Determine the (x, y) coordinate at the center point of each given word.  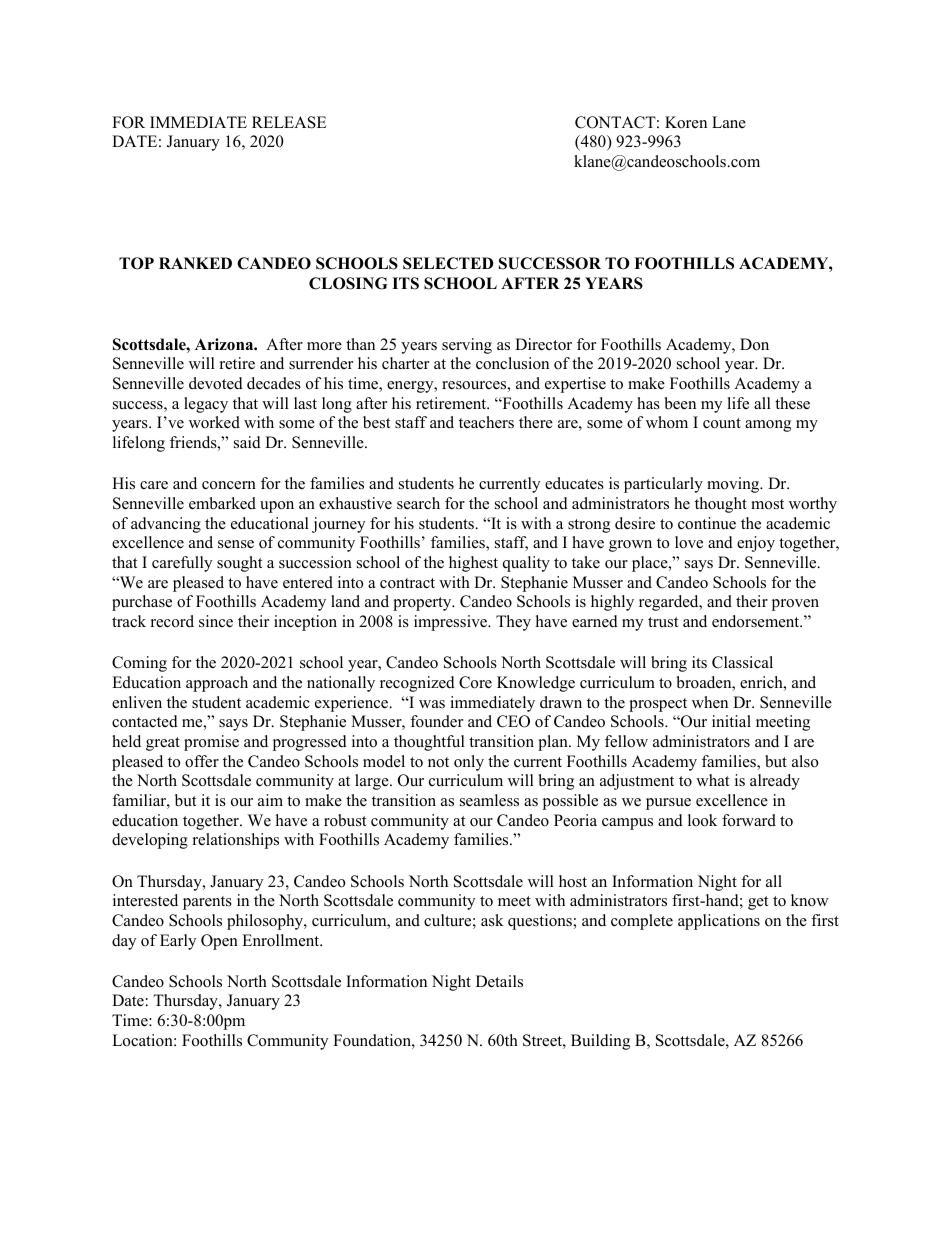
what (712, 780)
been (680, 403)
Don (754, 344)
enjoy (756, 544)
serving (467, 346)
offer (202, 761)
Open (219, 942)
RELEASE (289, 122)
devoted (216, 383)
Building (600, 1042)
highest (473, 564)
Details (499, 981)
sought (239, 564)
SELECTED (448, 263)
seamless (489, 800)
